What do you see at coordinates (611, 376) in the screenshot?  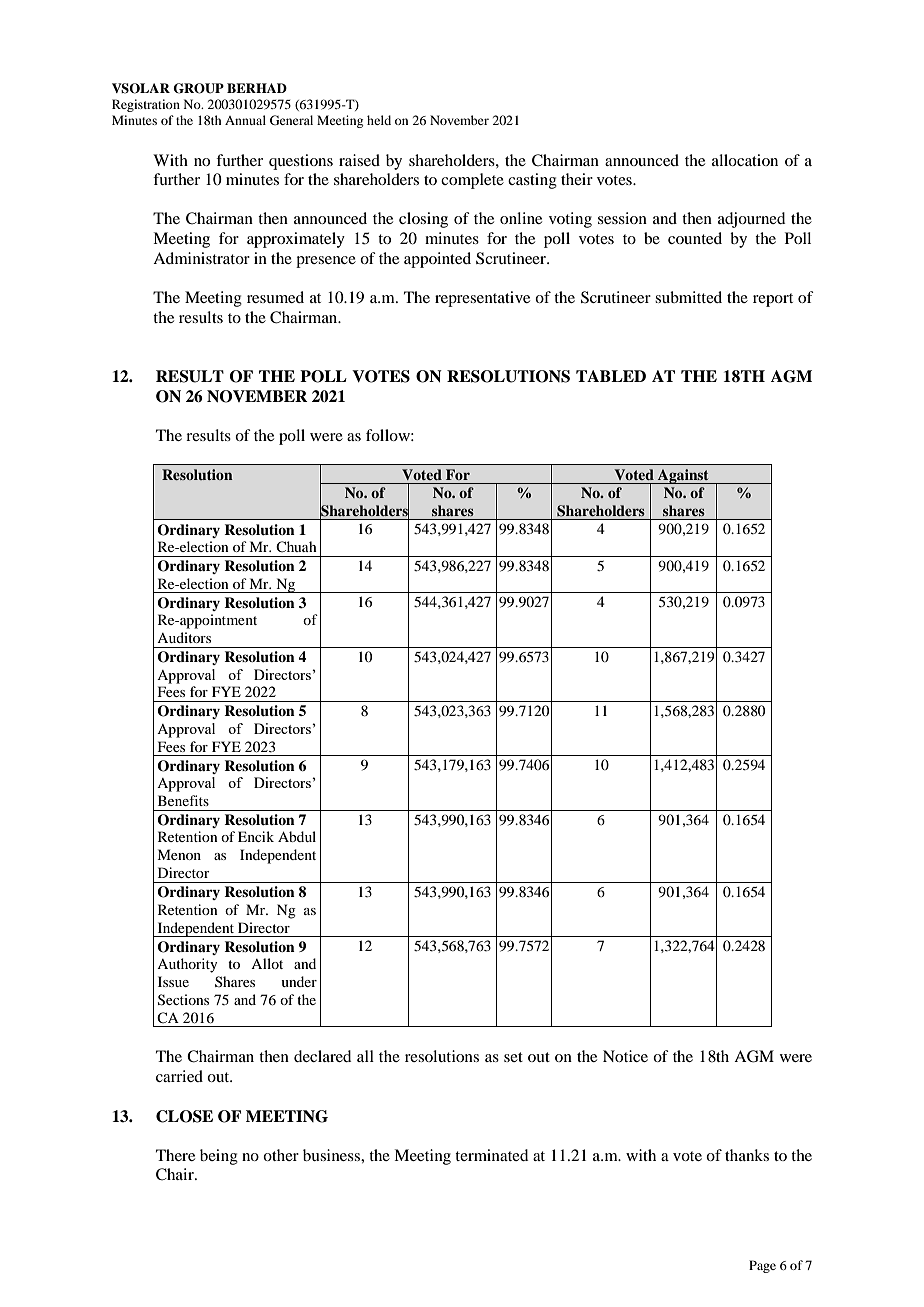 I see `TABLED` at bounding box center [611, 376].
